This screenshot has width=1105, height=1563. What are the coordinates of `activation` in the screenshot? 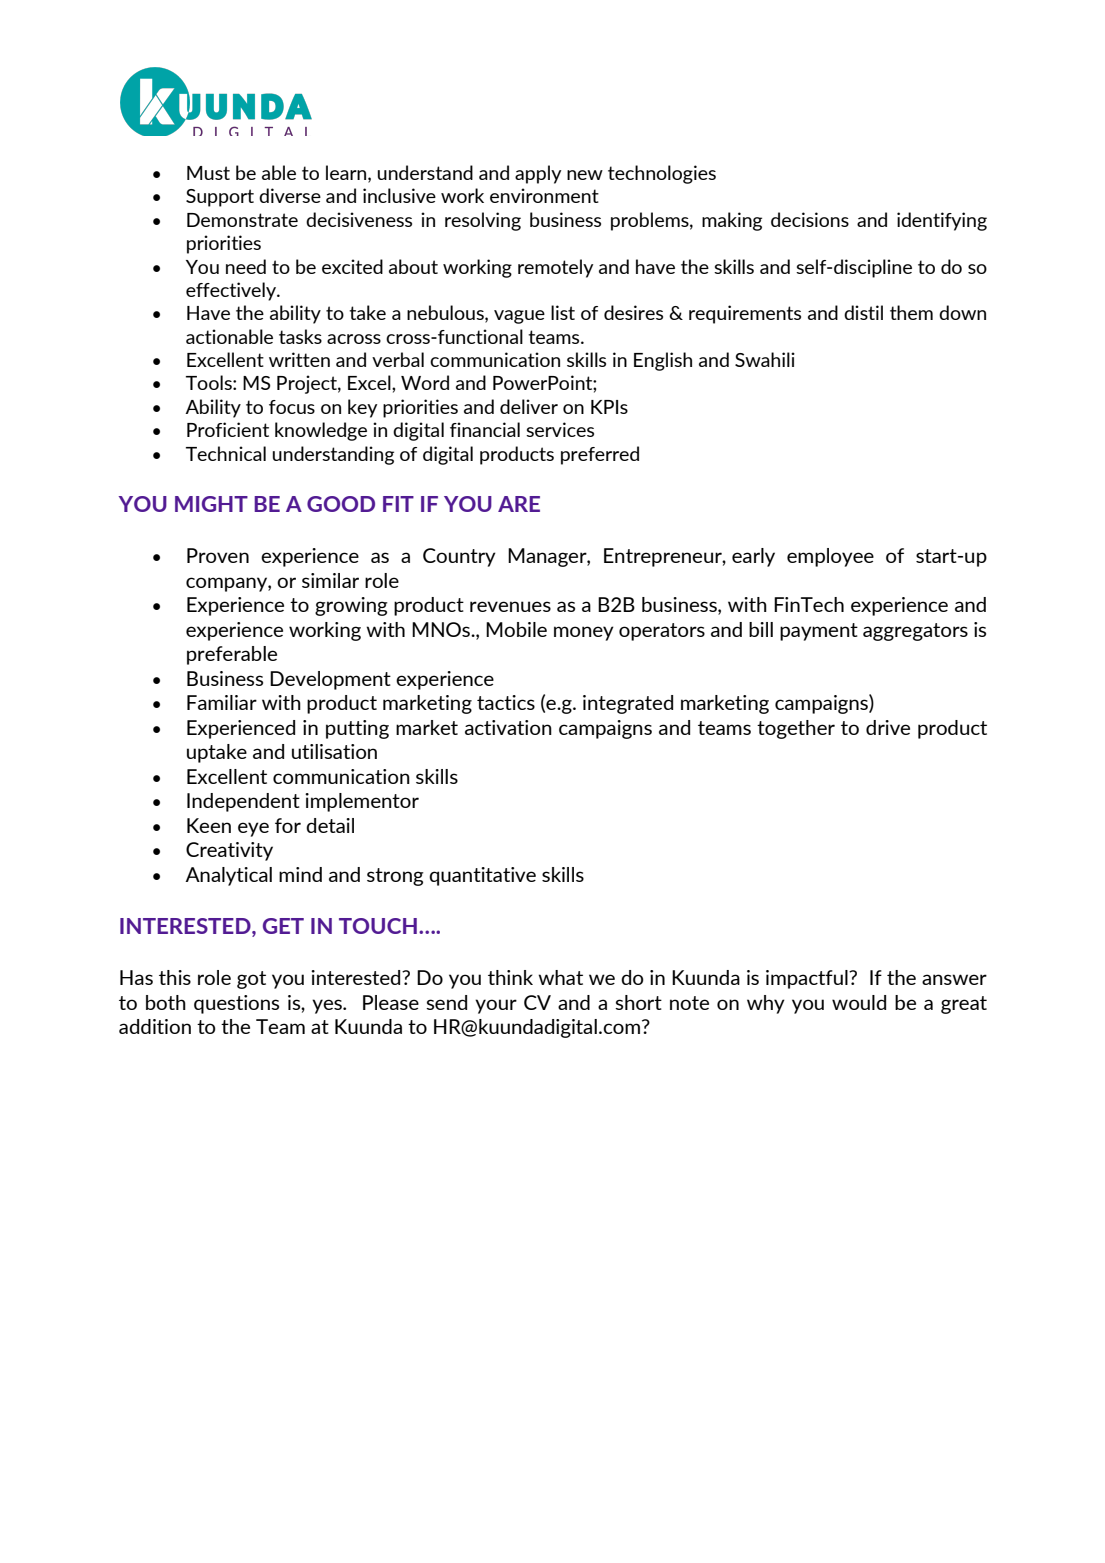 It's located at (508, 727).
